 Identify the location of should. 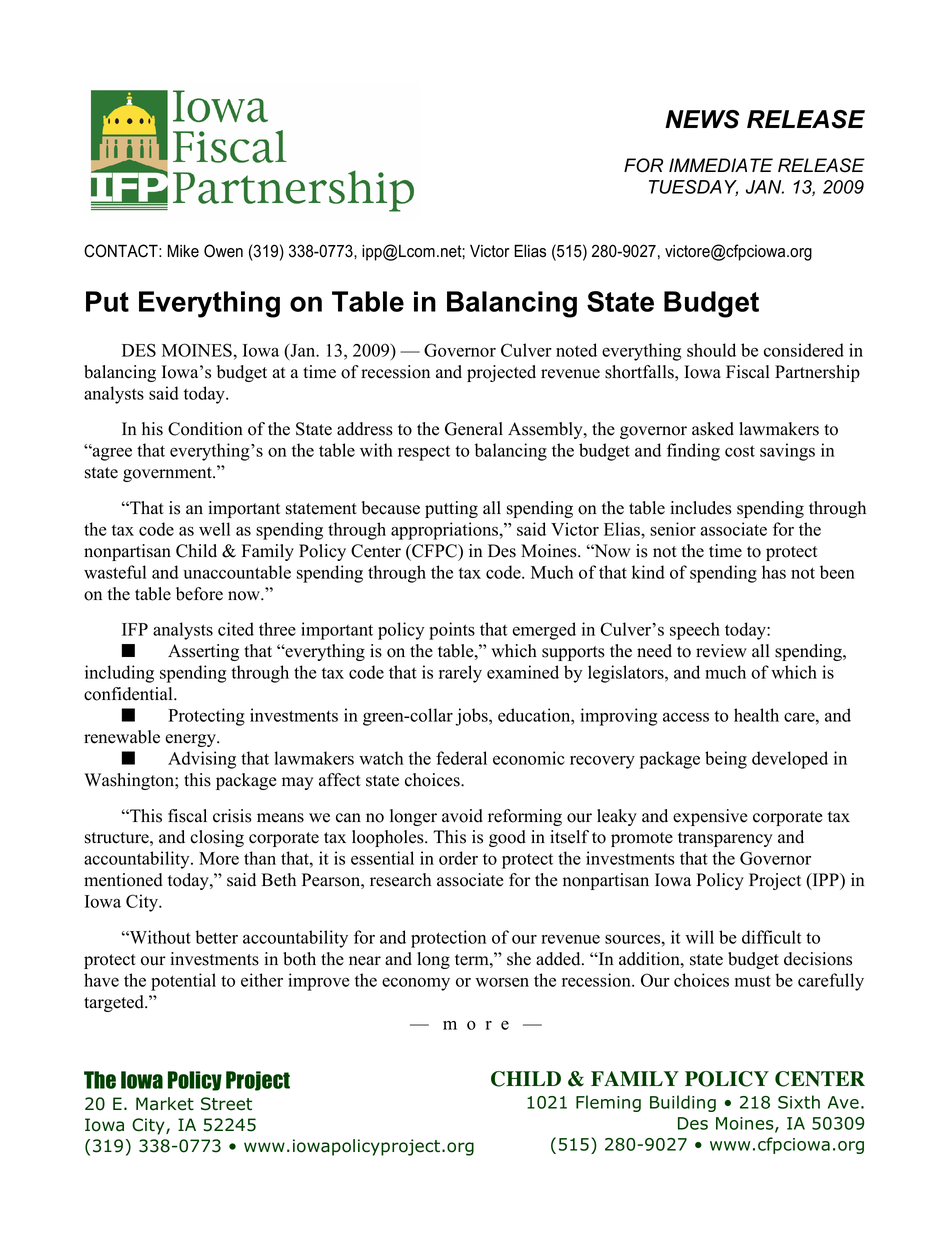
(711, 350).
